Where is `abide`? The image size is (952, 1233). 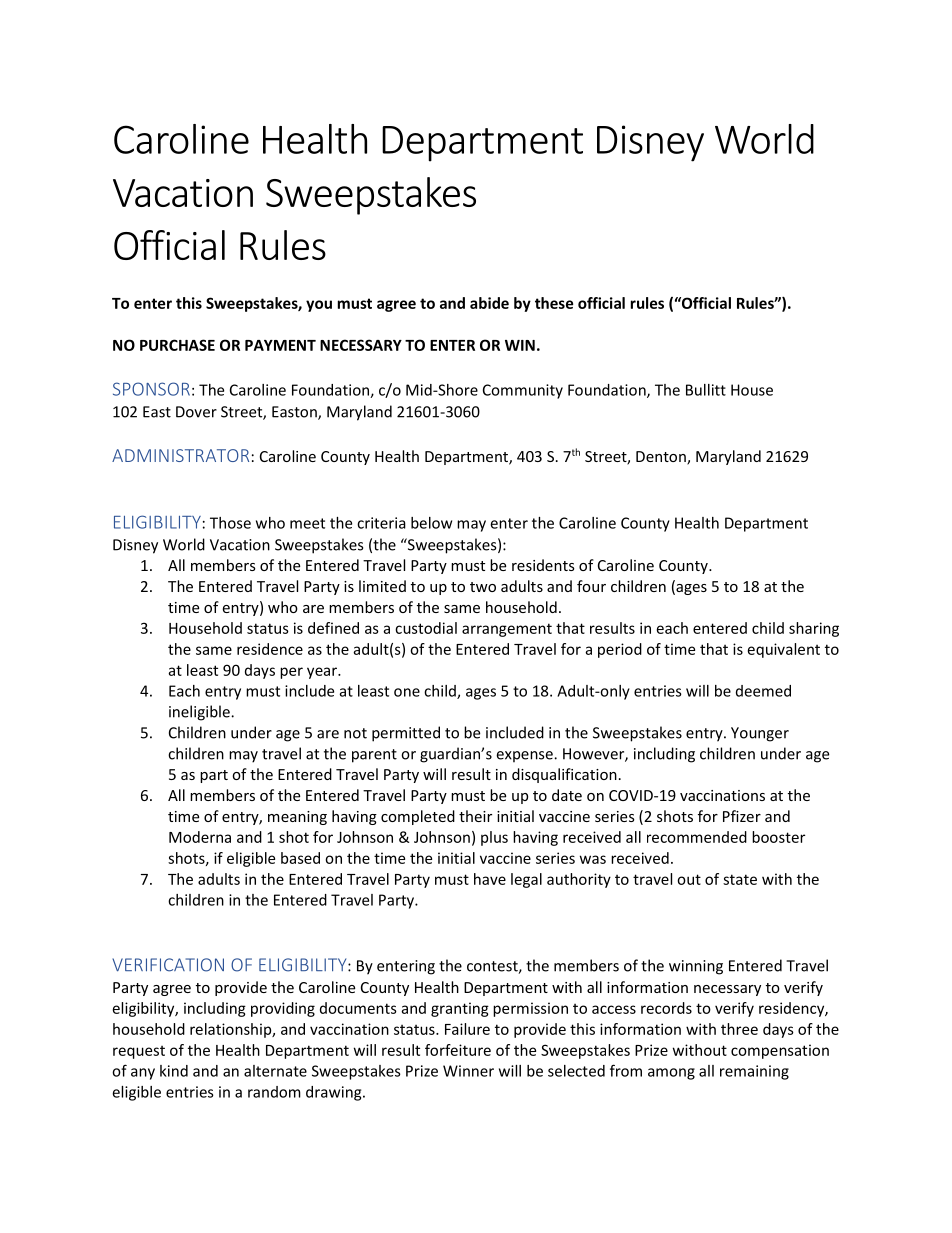
abide is located at coordinates (489, 303).
